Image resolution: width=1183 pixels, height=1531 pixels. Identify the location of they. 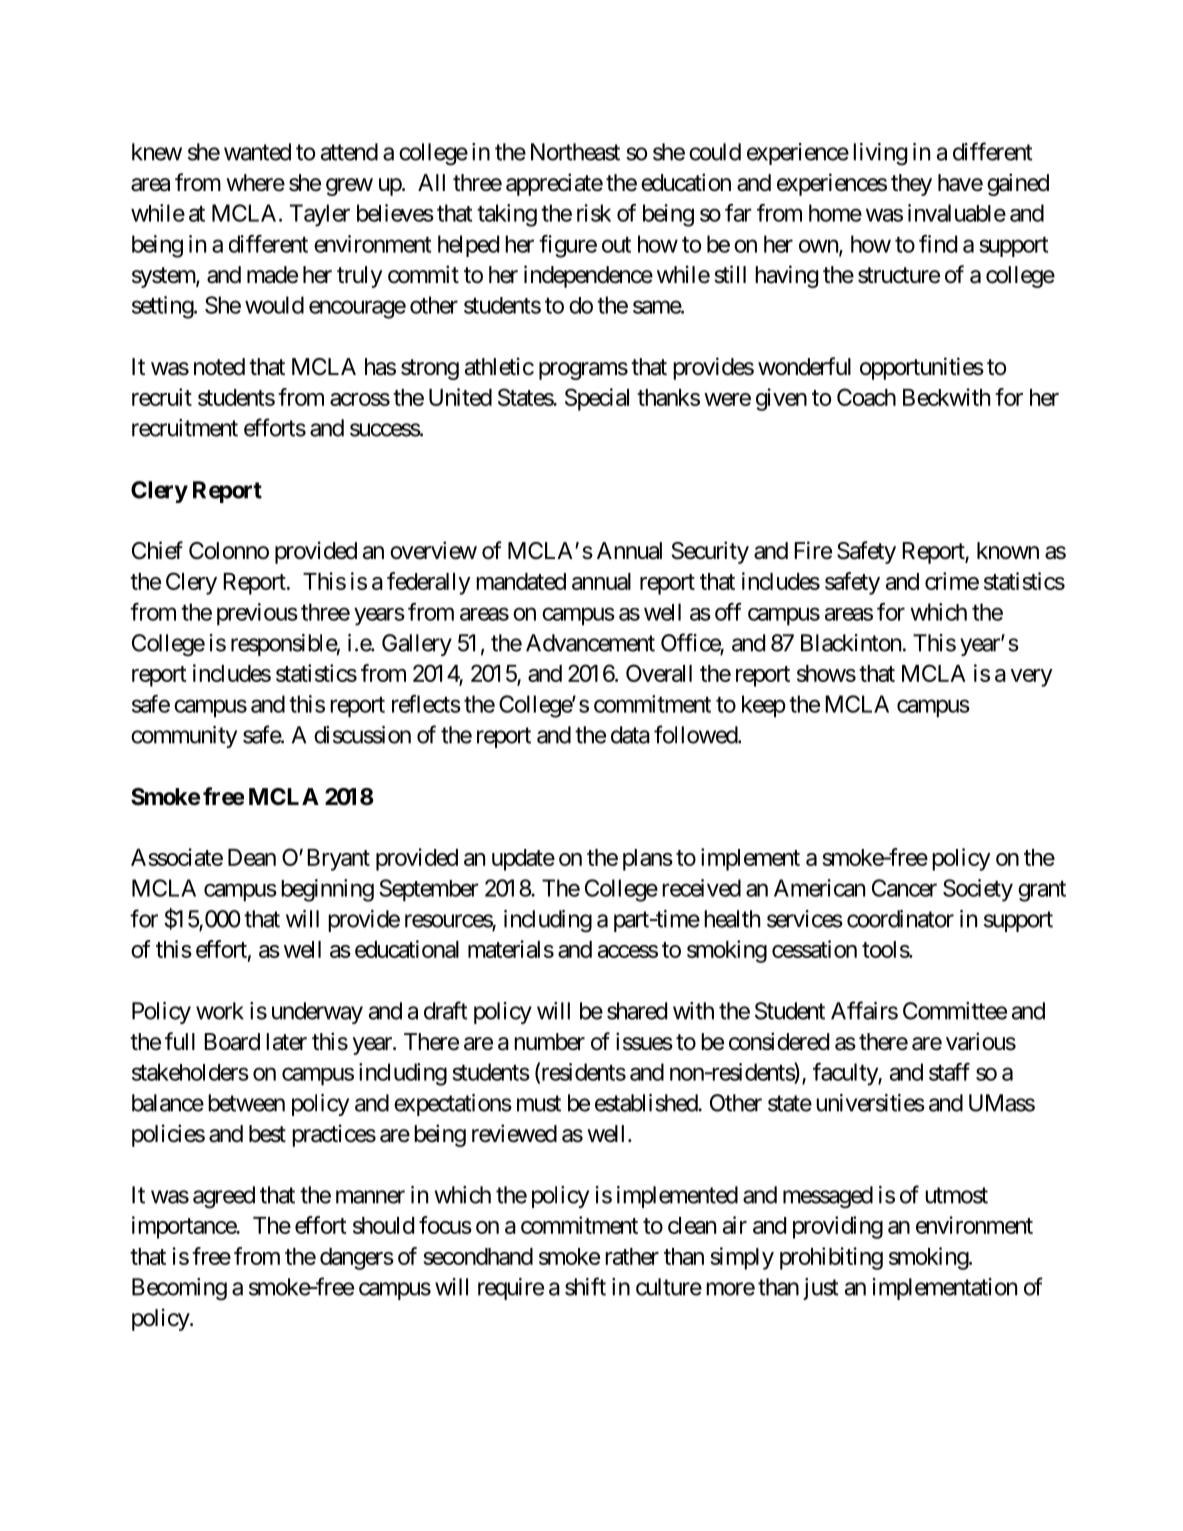
(911, 185).
